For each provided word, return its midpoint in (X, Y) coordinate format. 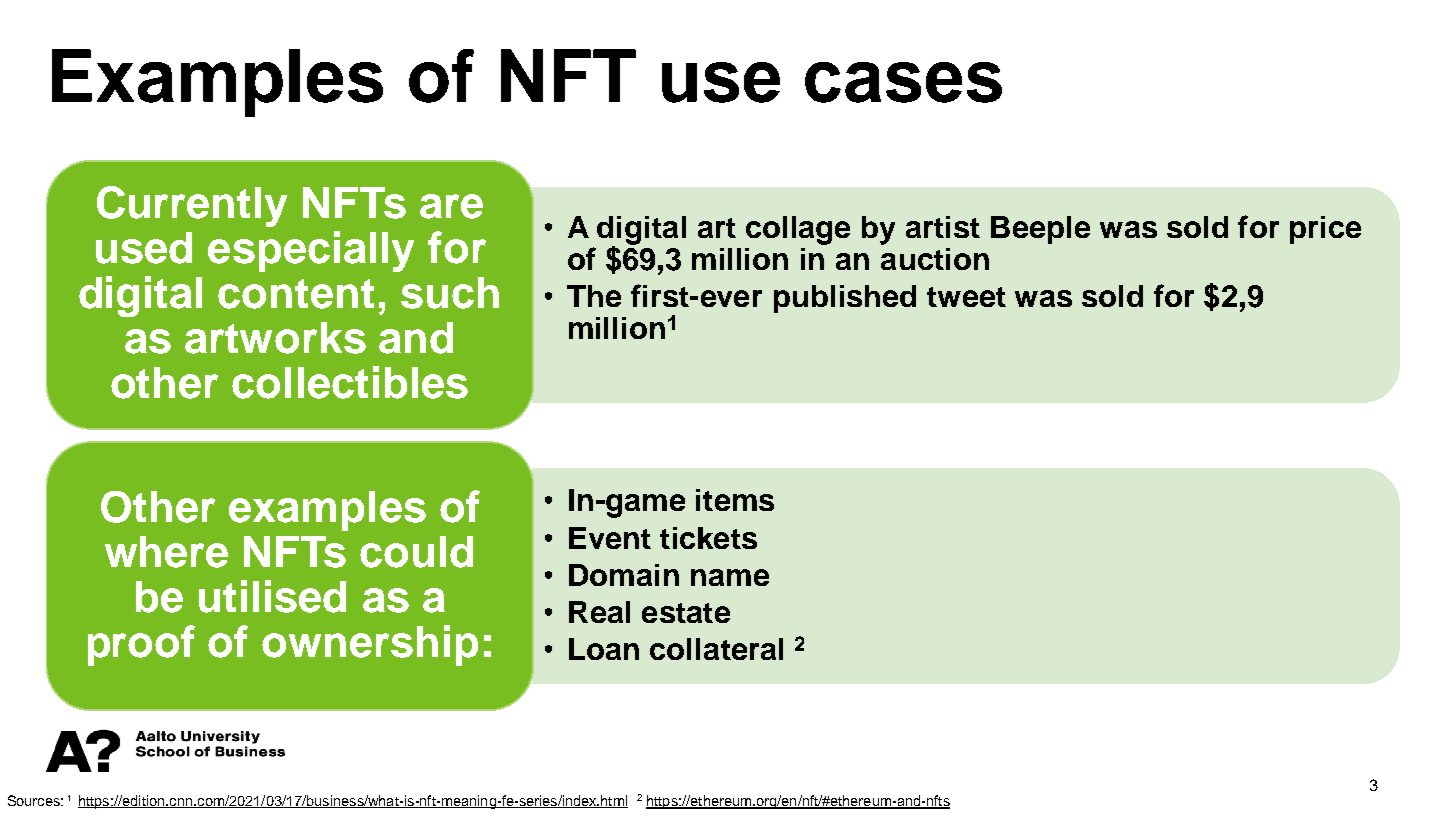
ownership (370, 645)
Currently (192, 206)
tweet (966, 297)
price (1325, 230)
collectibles (350, 382)
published (845, 299)
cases (903, 82)
